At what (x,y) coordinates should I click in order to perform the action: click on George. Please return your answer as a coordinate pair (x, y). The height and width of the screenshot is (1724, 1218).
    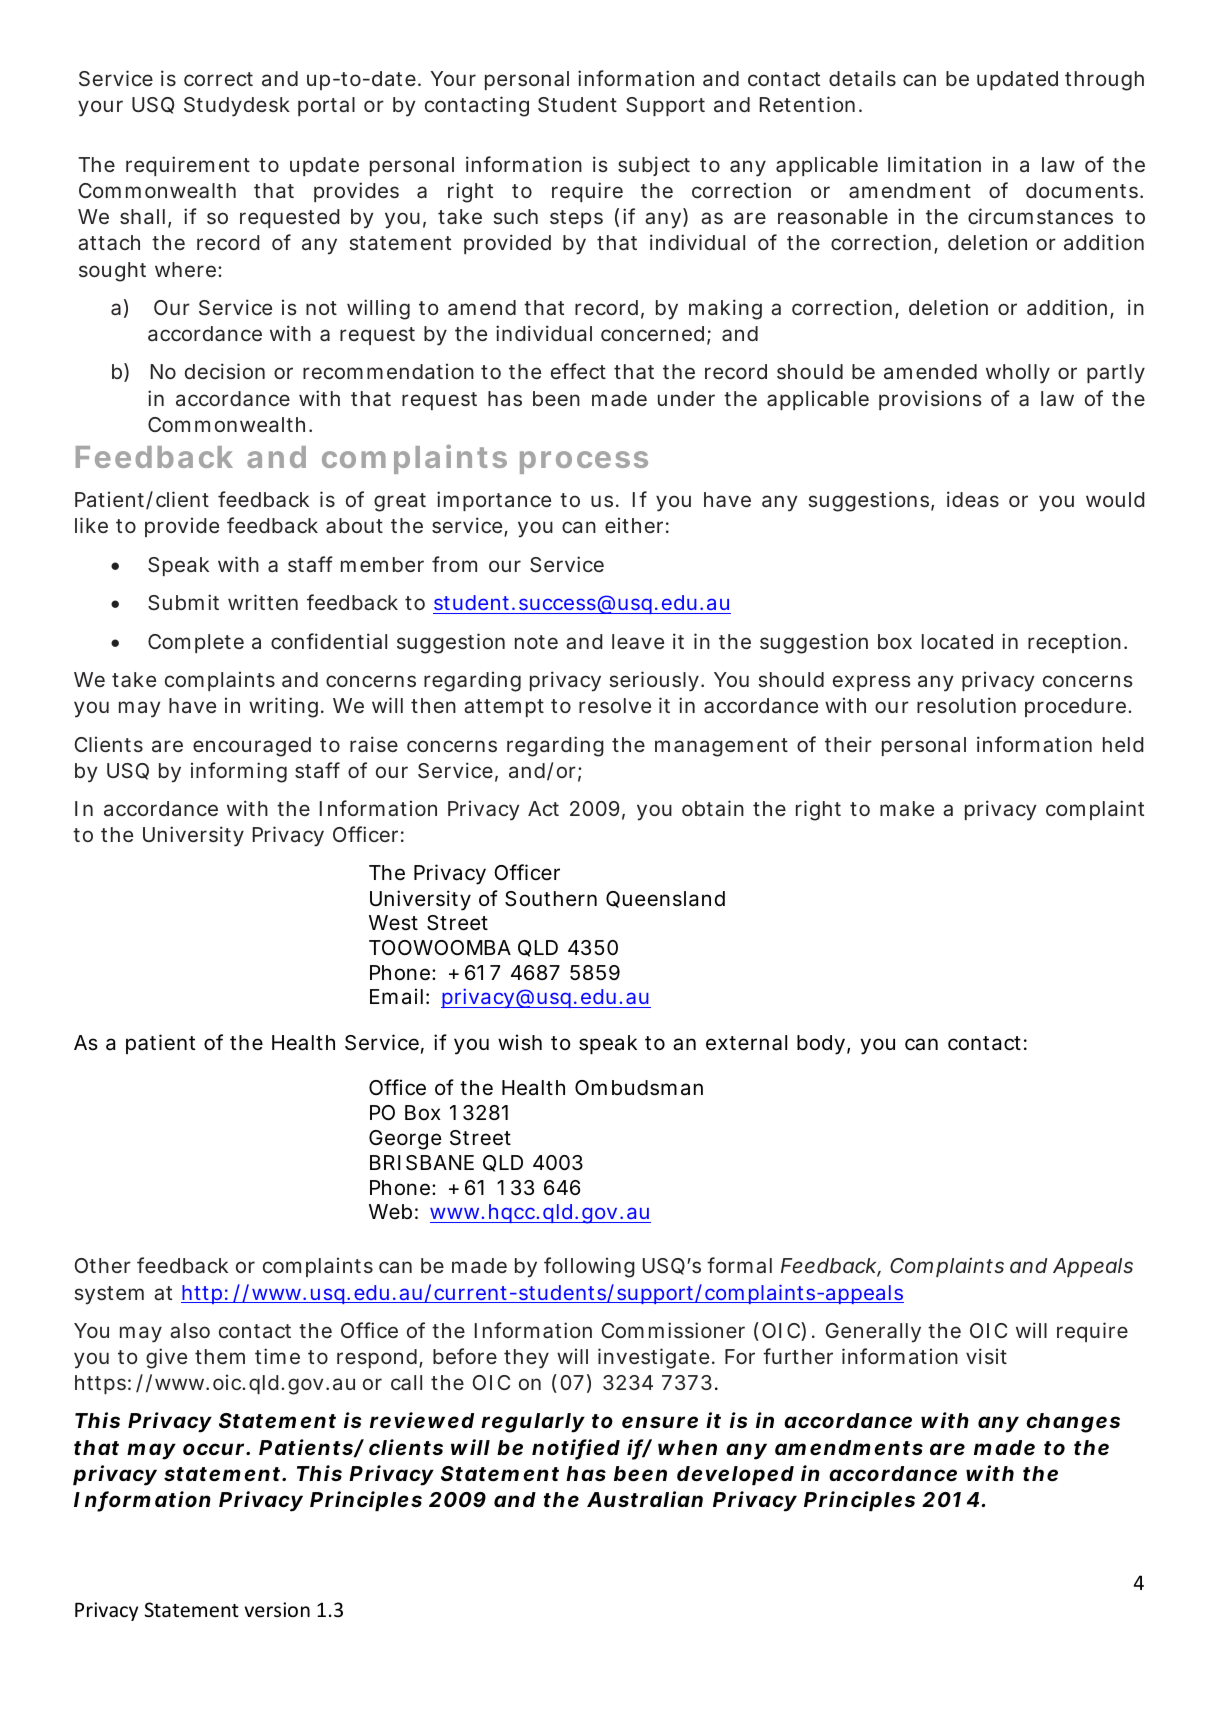
    Looking at the image, I should click on (405, 1140).
